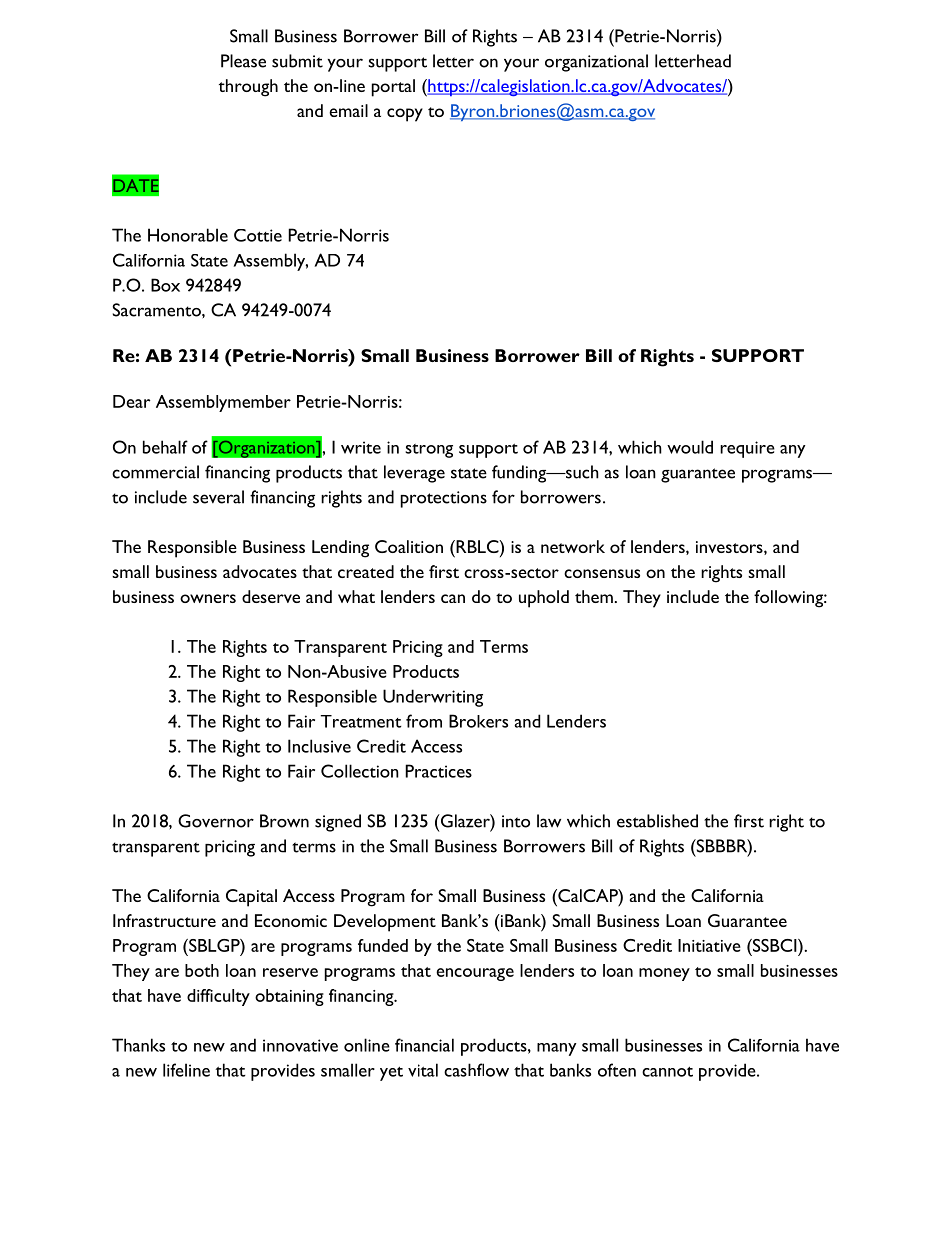  I want to click on Coalition, so click(409, 546).
